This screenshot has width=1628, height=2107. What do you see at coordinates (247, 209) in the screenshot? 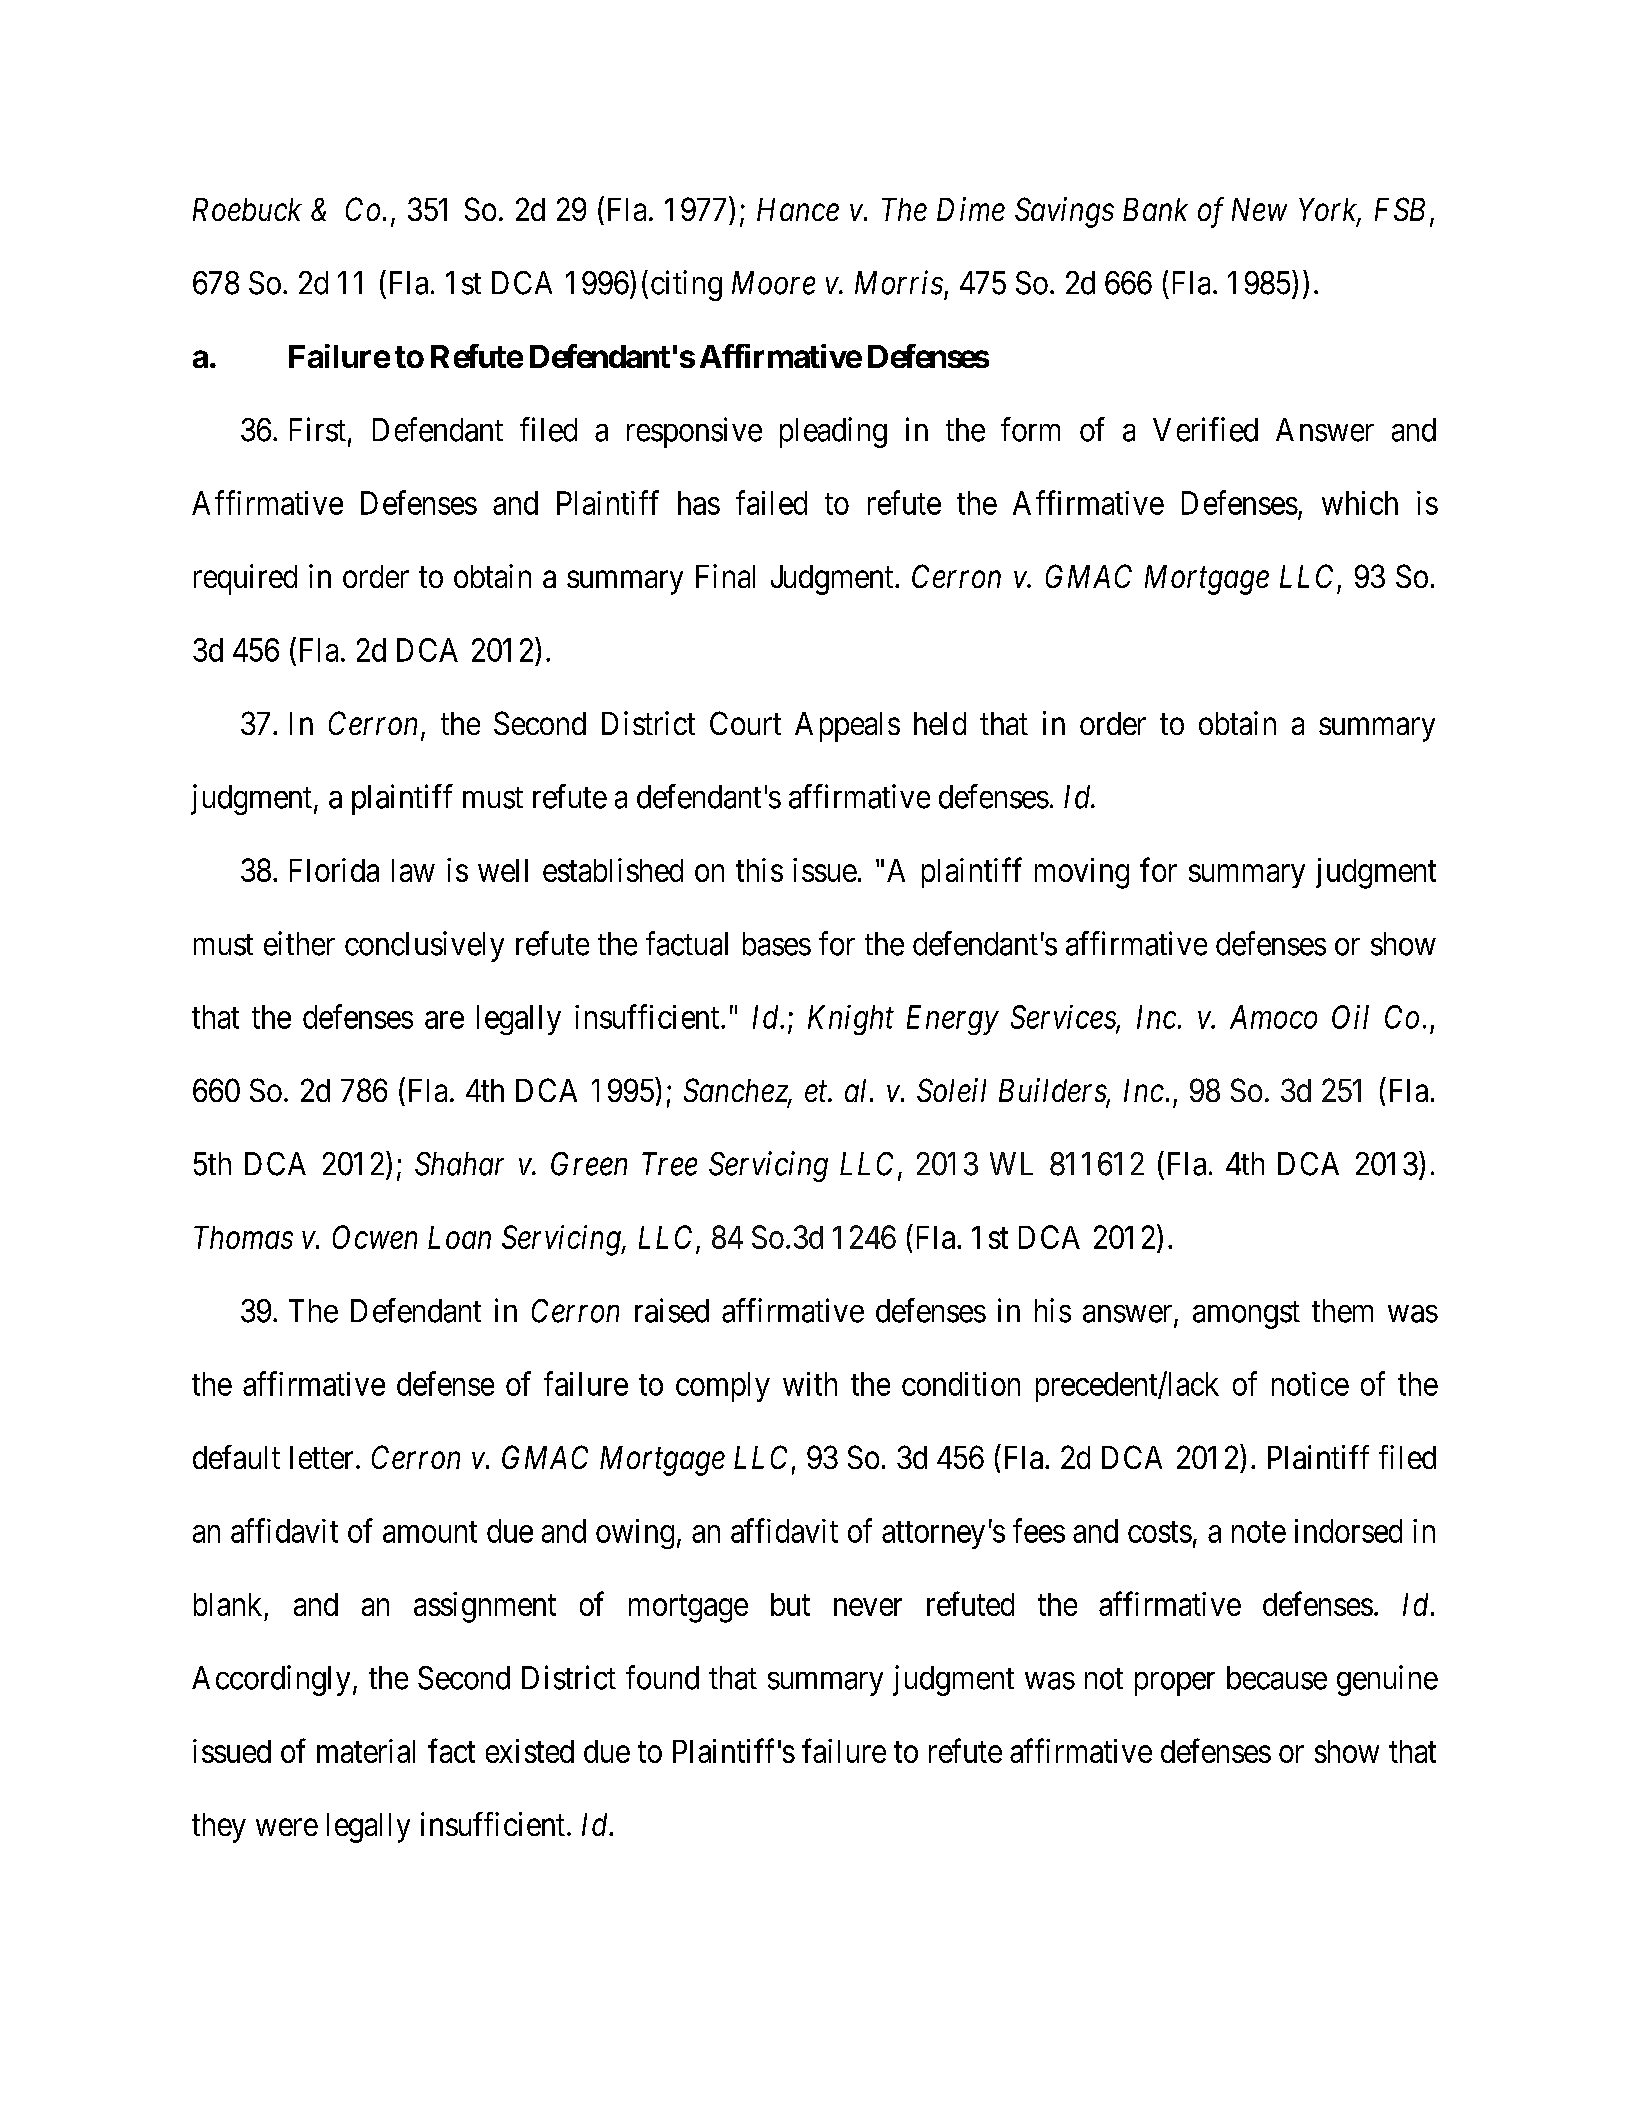
I see `Roebuck` at bounding box center [247, 209].
